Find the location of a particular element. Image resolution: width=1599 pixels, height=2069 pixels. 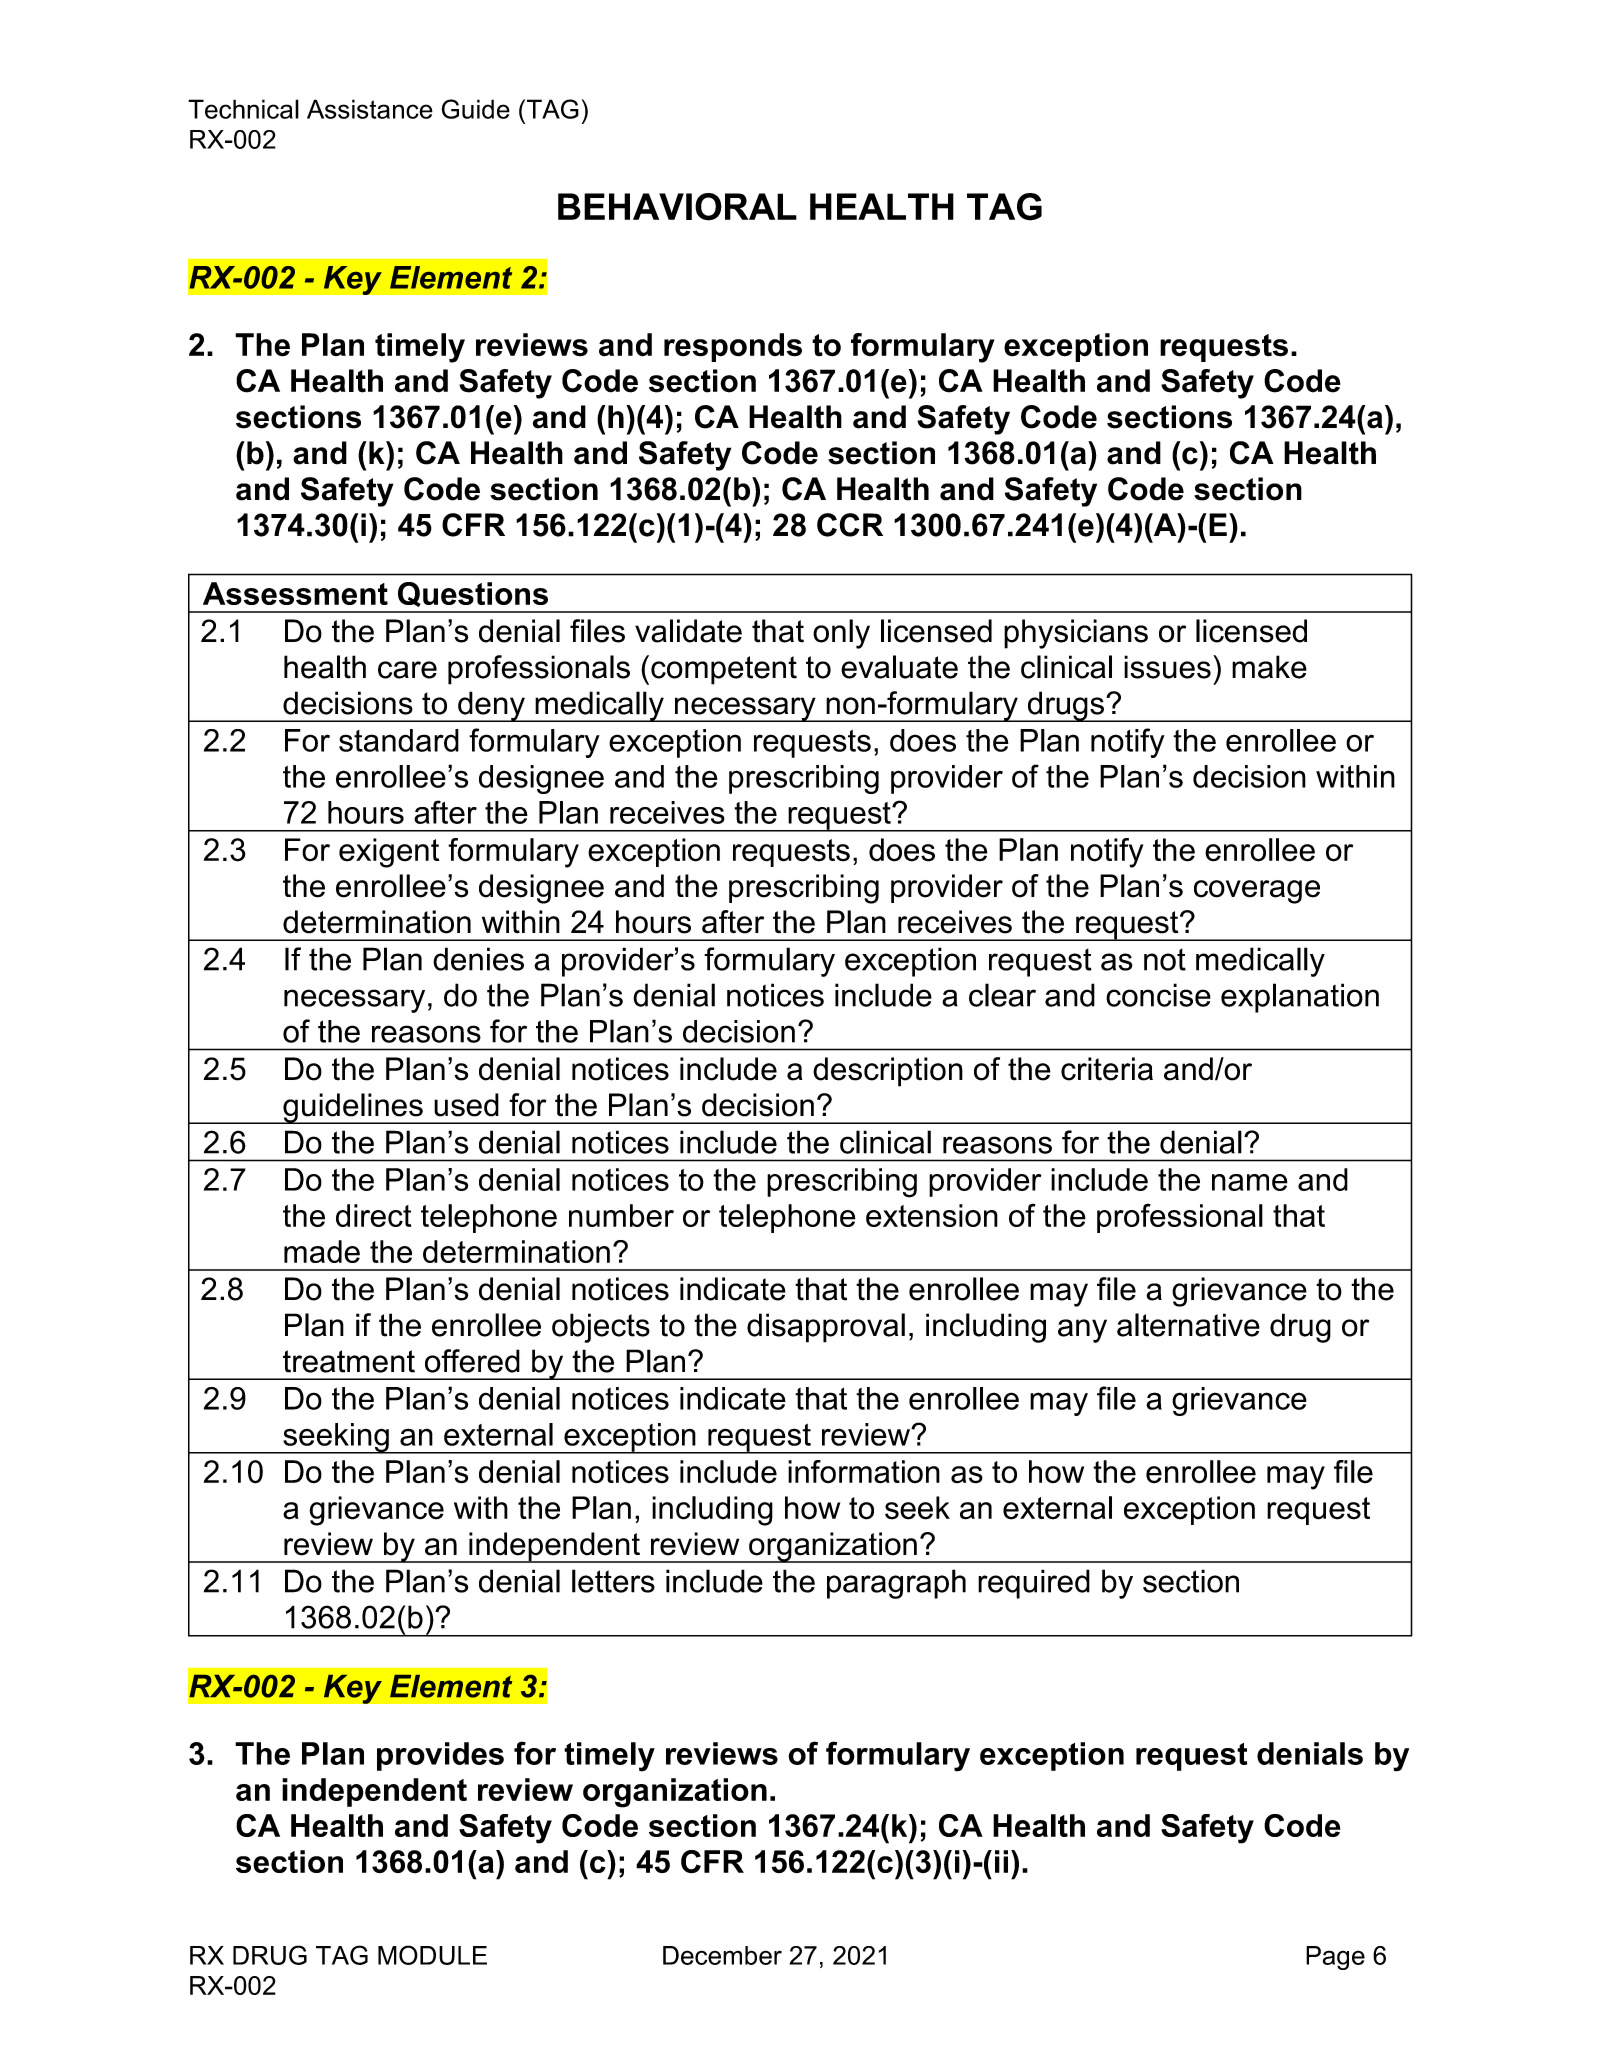

responds is located at coordinates (733, 347).
